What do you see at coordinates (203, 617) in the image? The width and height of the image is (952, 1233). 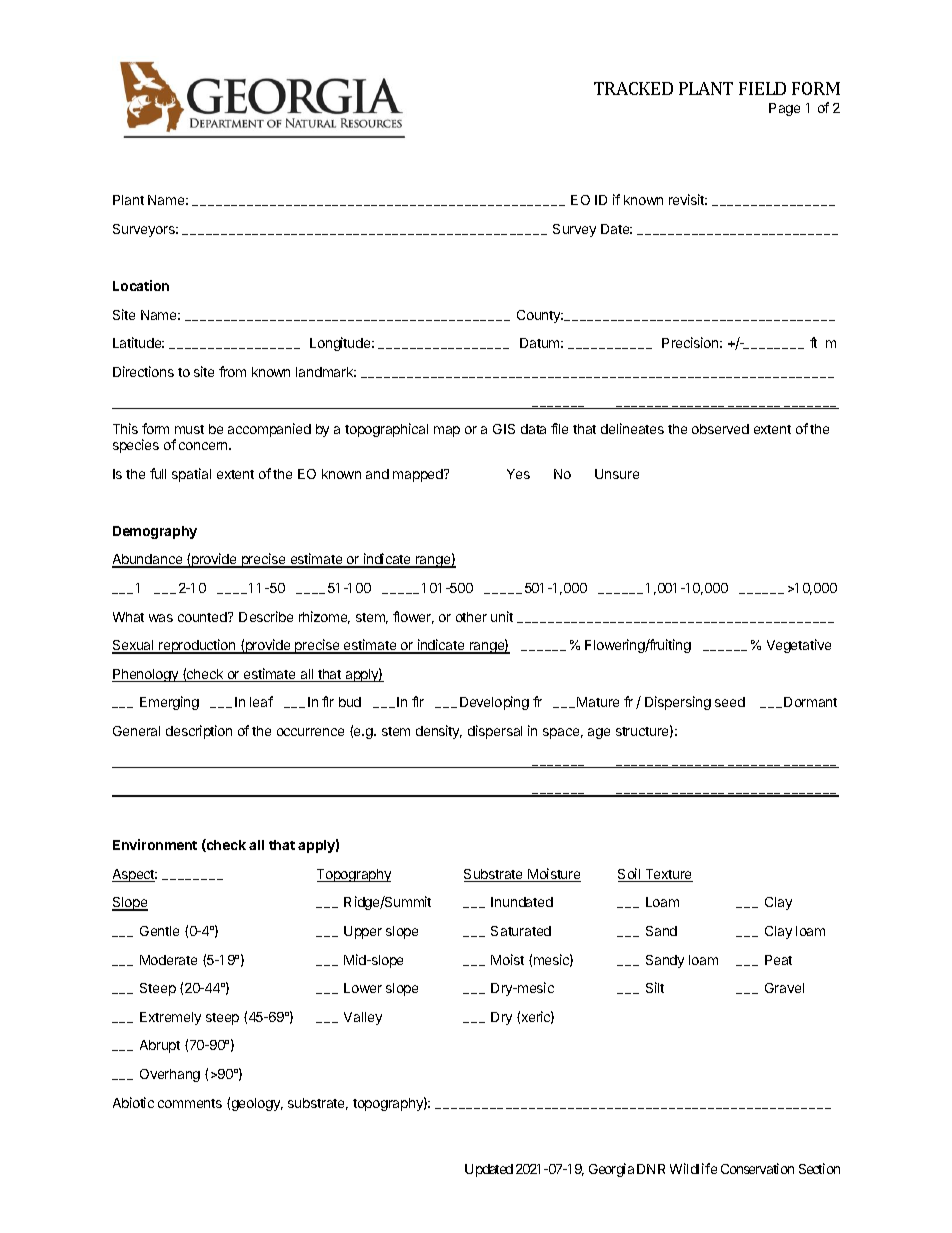 I see `counted` at bounding box center [203, 617].
